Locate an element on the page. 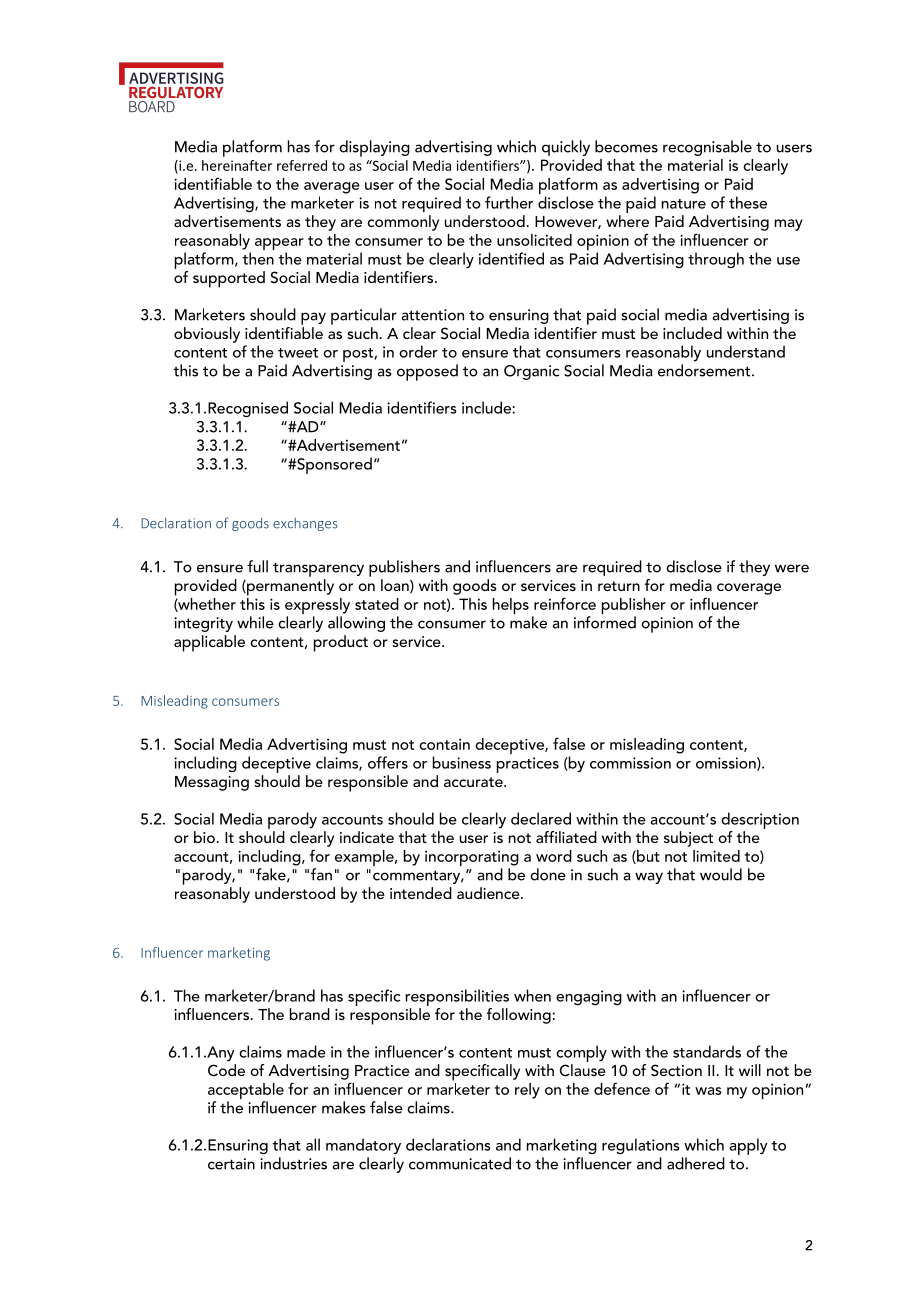 The height and width of the page is (1308, 924). further is located at coordinates (509, 202).
